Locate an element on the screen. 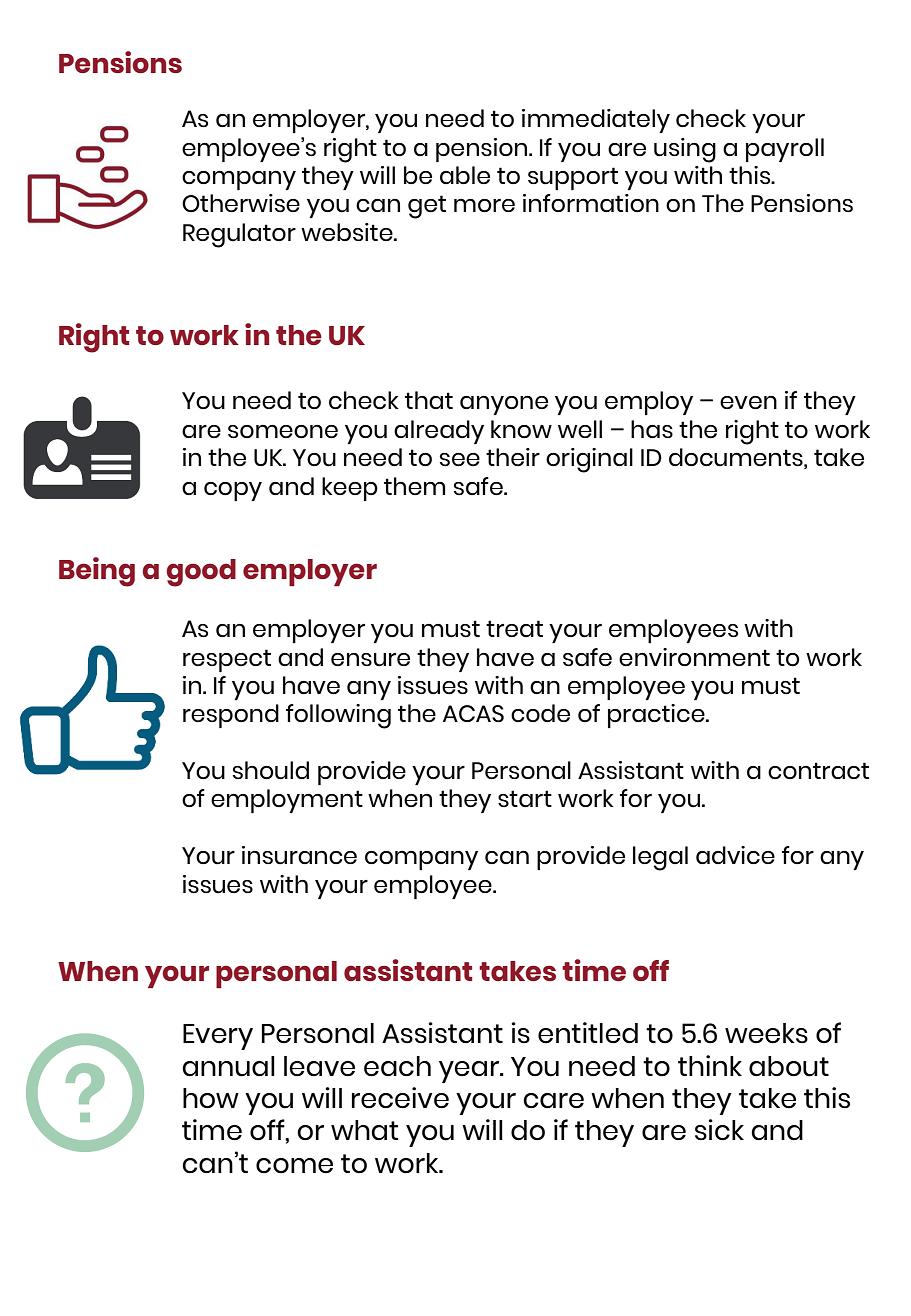 This screenshot has height=1316, width=911. how is located at coordinates (211, 1098).
